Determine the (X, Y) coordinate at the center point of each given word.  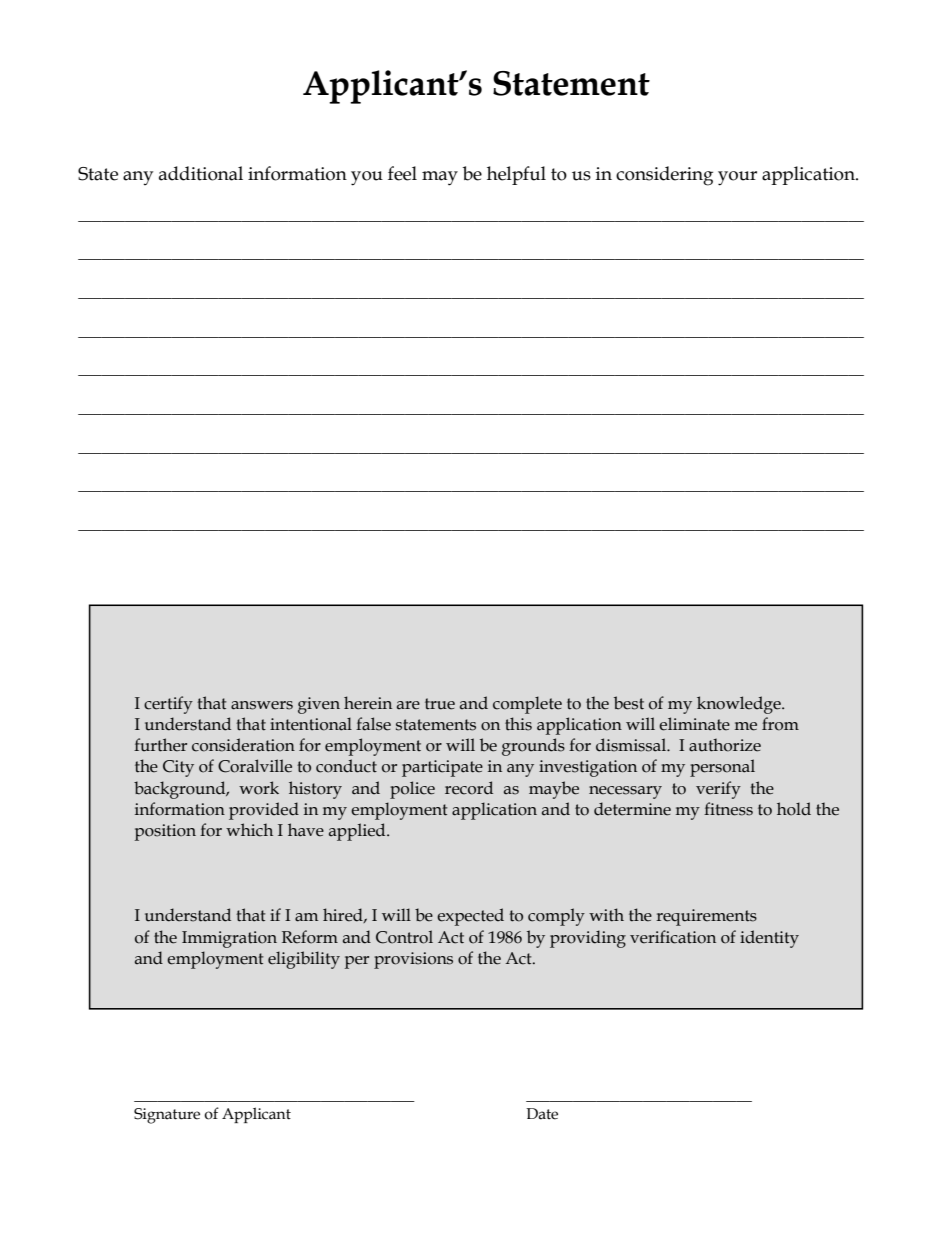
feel (402, 173)
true (440, 704)
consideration (243, 745)
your (737, 178)
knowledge (740, 705)
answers (262, 705)
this (518, 724)
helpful (516, 175)
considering (664, 176)
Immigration (229, 939)
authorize (725, 745)
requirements (706, 917)
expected (470, 917)
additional (201, 173)
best (629, 703)
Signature (167, 1116)
